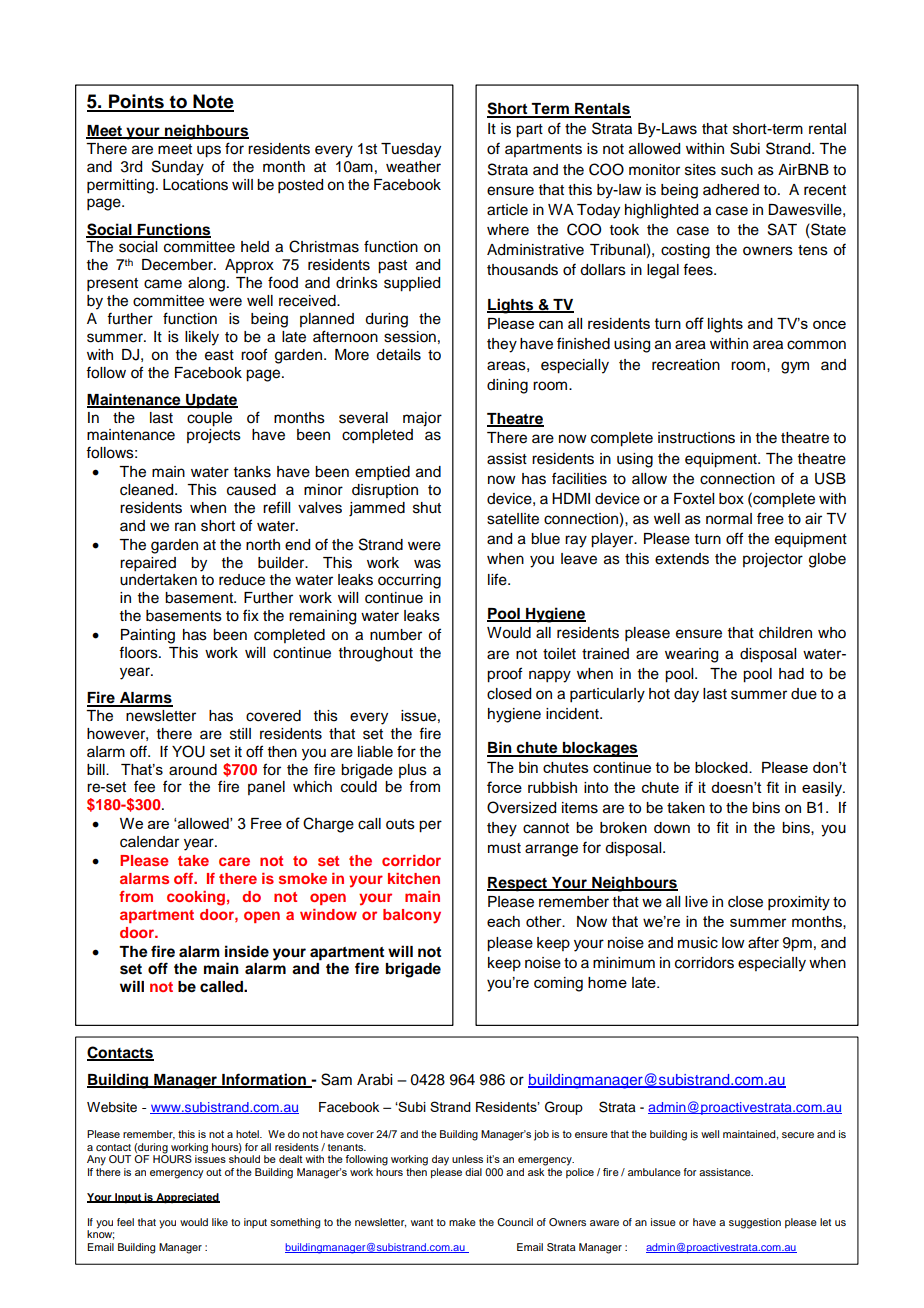  What do you see at coordinates (139, 652) in the image?
I see `floors` at bounding box center [139, 652].
